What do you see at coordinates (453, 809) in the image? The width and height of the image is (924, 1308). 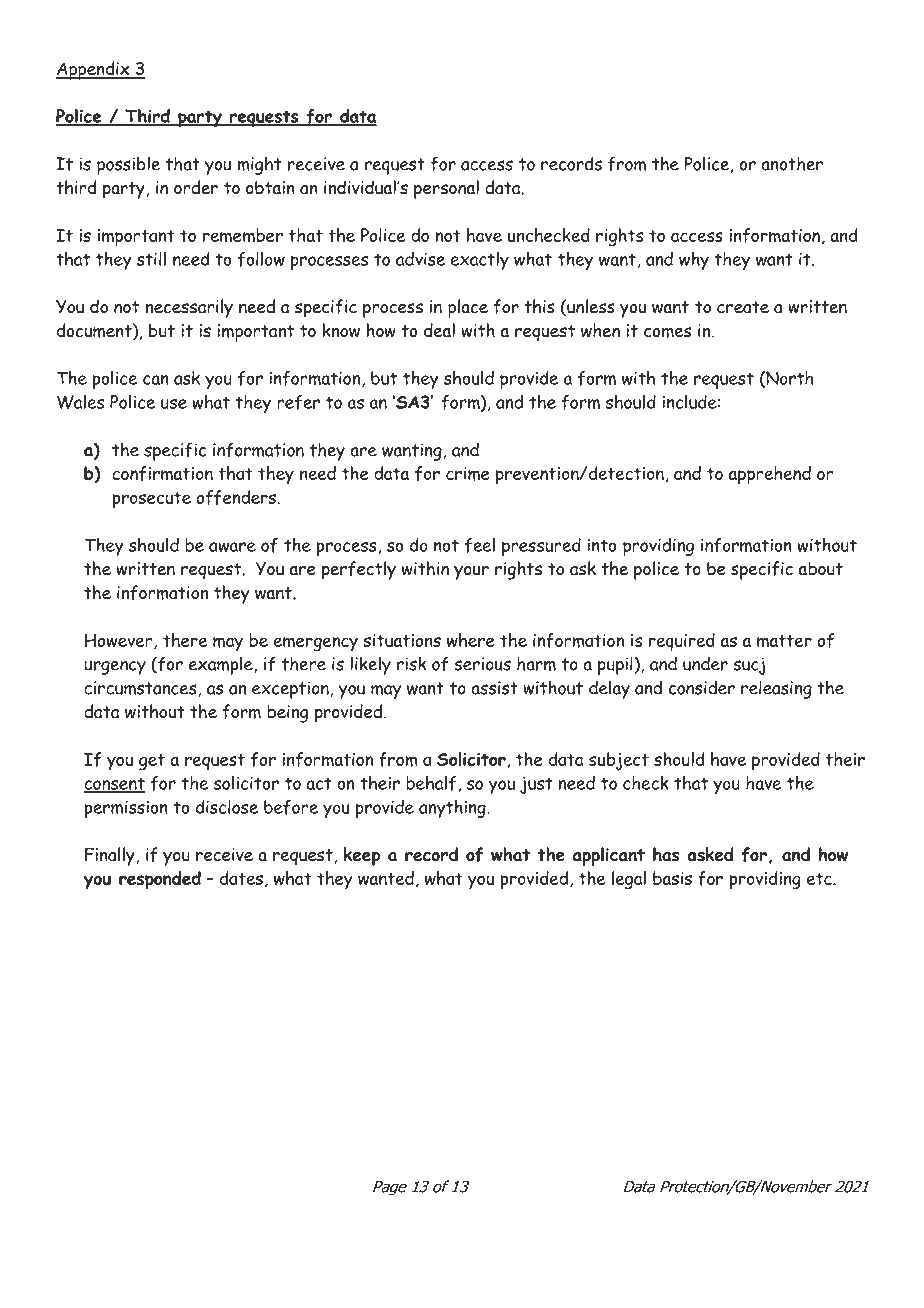 I see `anything` at bounding box center [453, 809].
